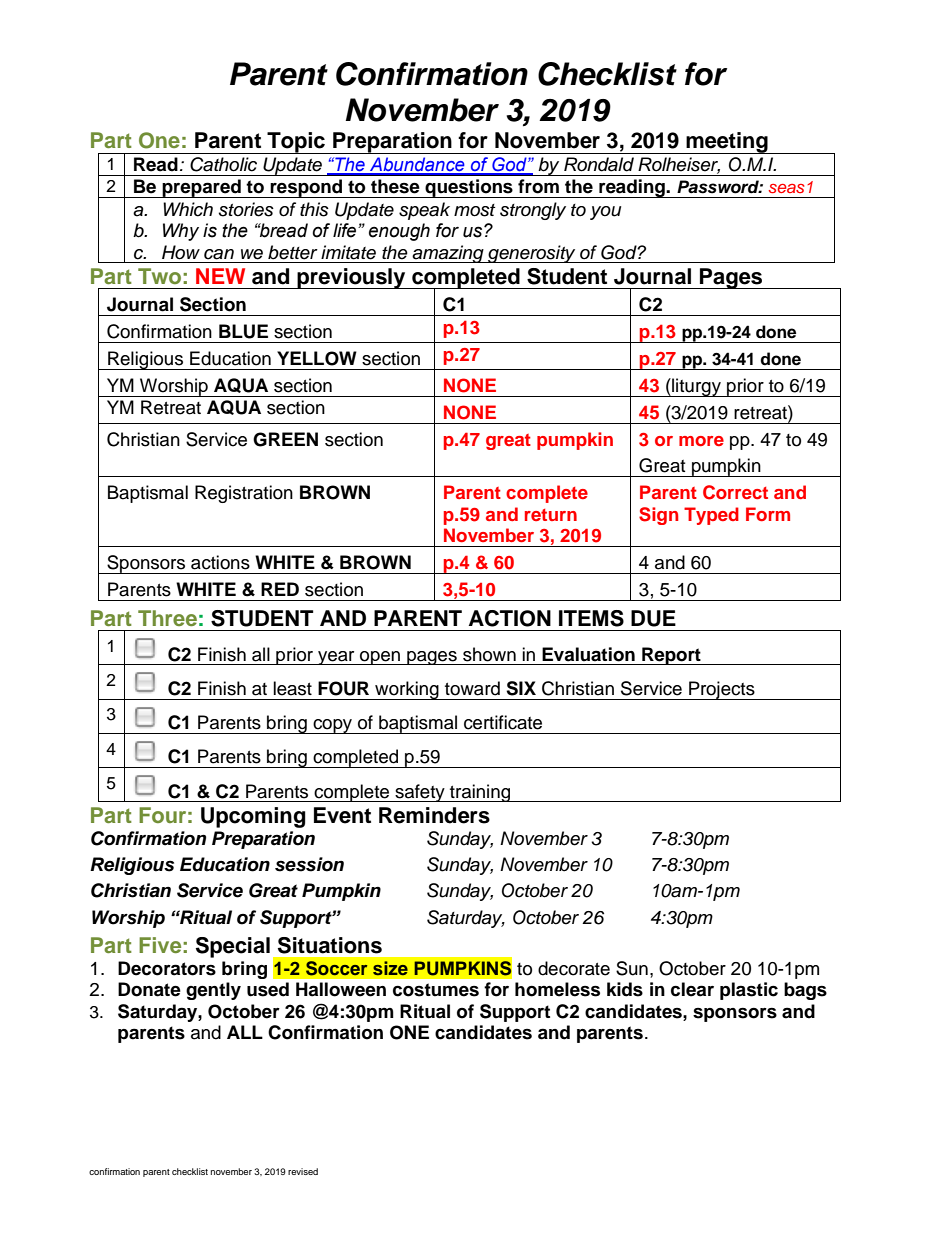  Describe the element at coordinates (303, 1171) in the document. I see `revised` at that location.
